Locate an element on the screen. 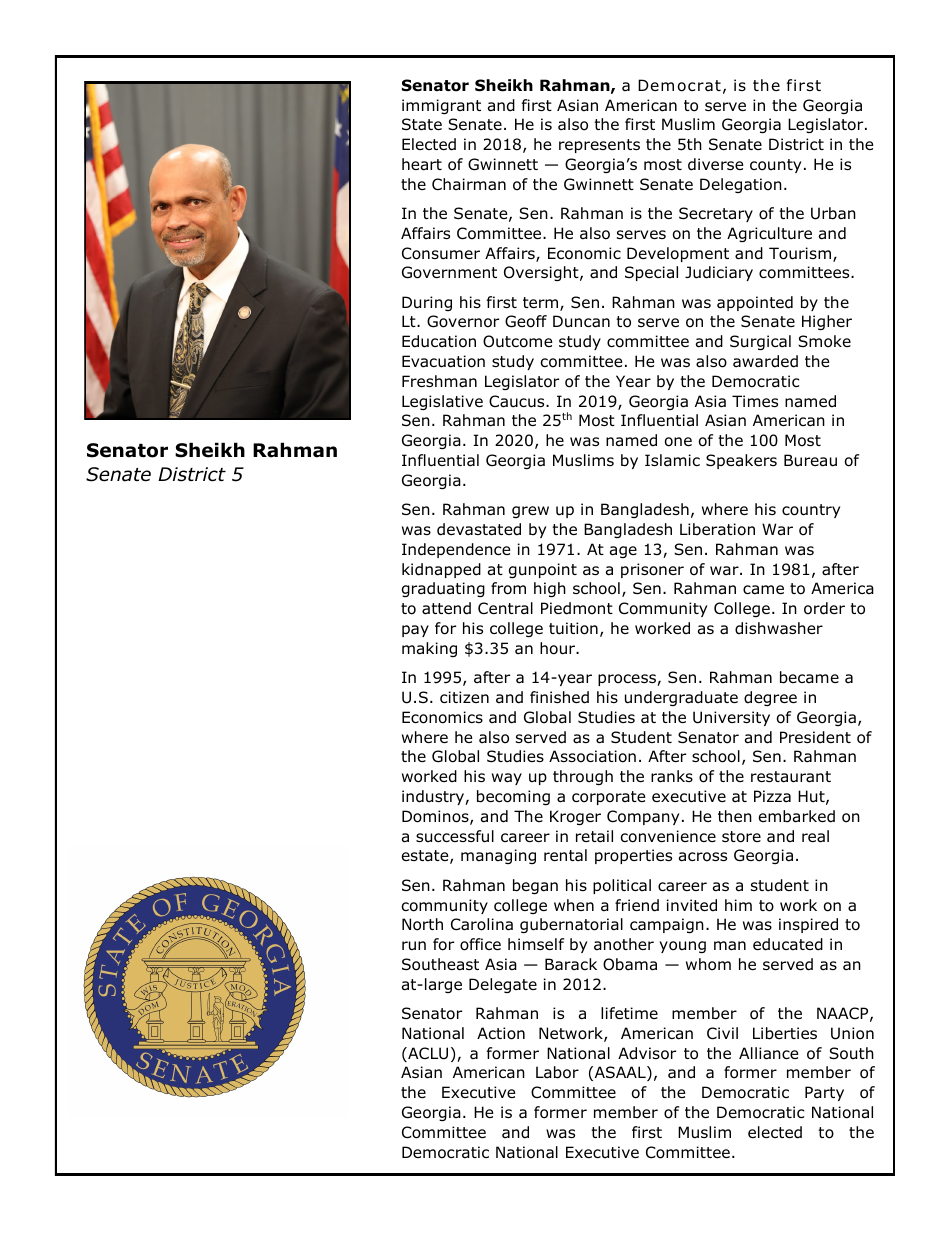 This screenshot has width=952, height=1233. order is located at coordinates (824, 608).
